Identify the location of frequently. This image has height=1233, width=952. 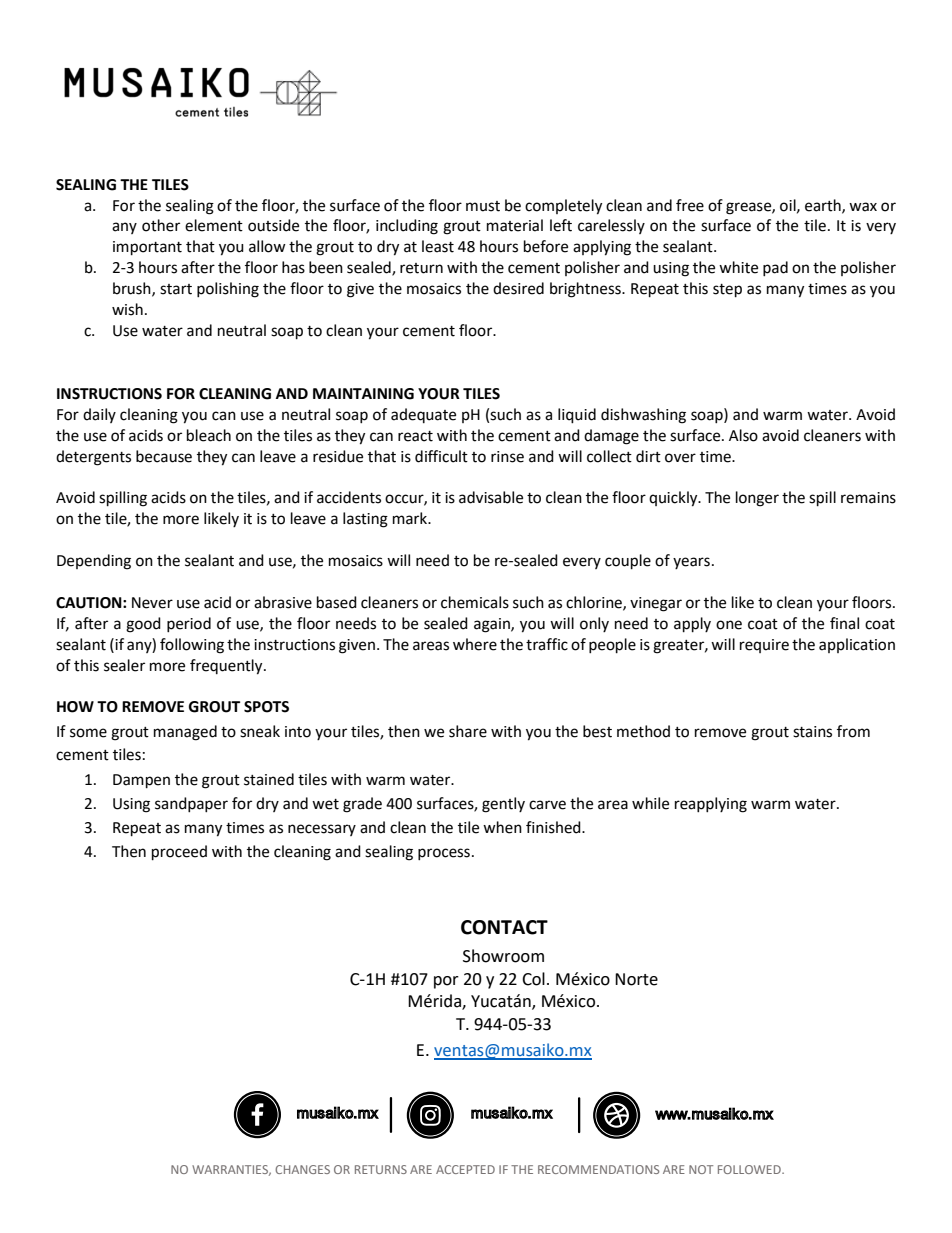
(227, 667).
